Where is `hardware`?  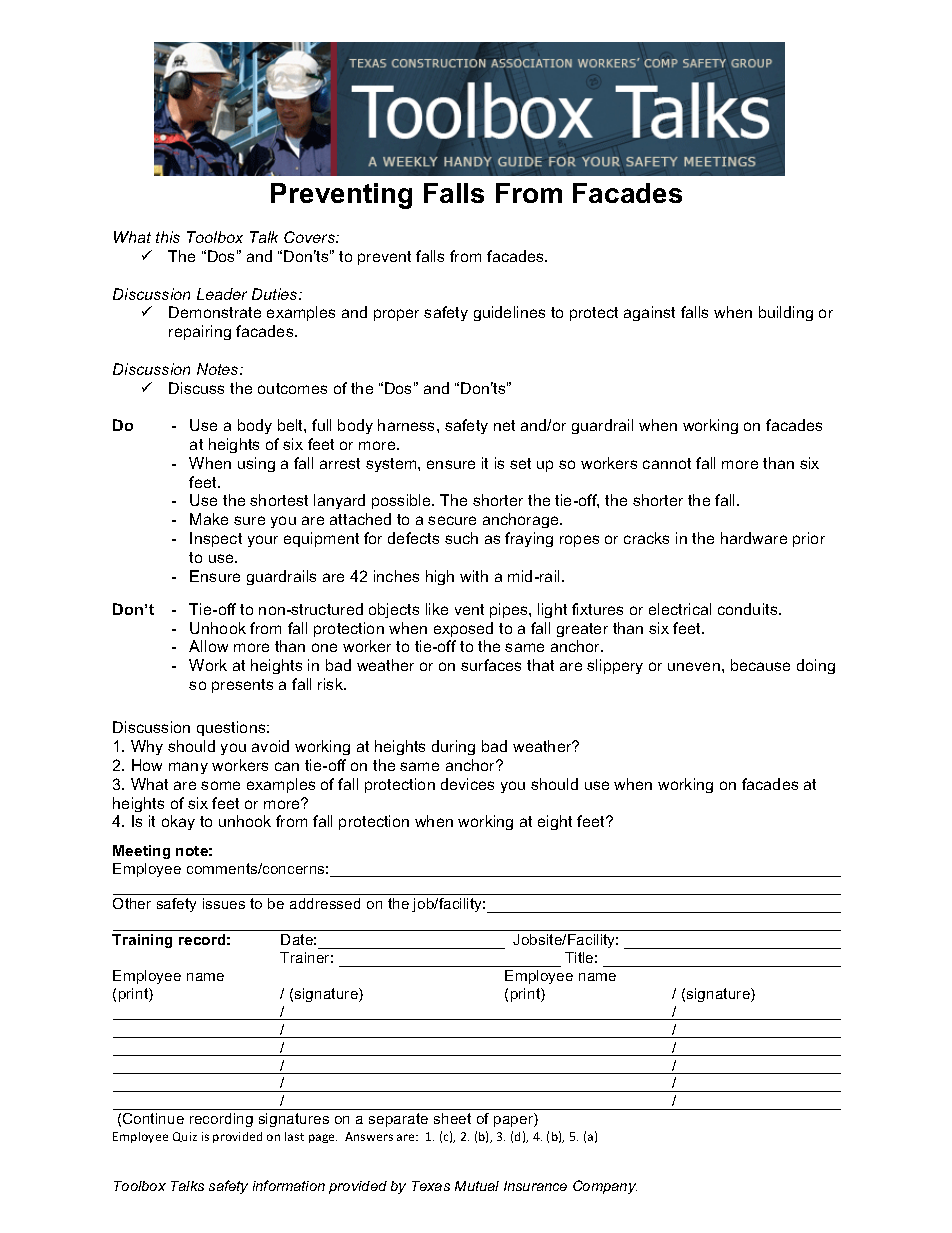 hardware is located at coordinates (754, 538).
